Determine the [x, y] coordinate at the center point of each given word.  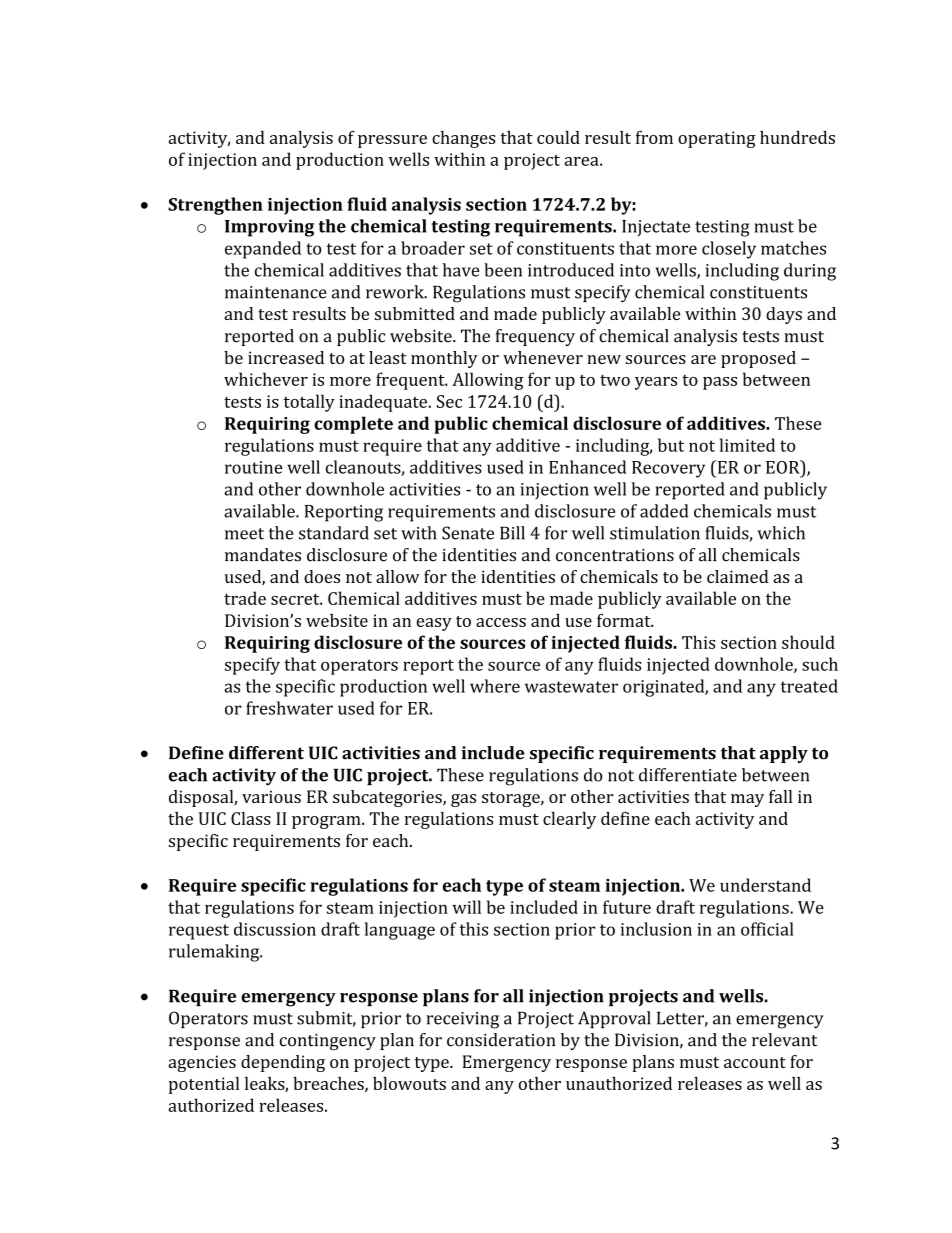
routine [254, 467]
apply [784, 754]
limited [747, 445]
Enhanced [587, 467]
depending [283, 1063]
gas [463, 800]
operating [717, 139]
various [271, 796]
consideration [501, 1040]
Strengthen [215, 206]
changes [464, 139]
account [755, 1062]
